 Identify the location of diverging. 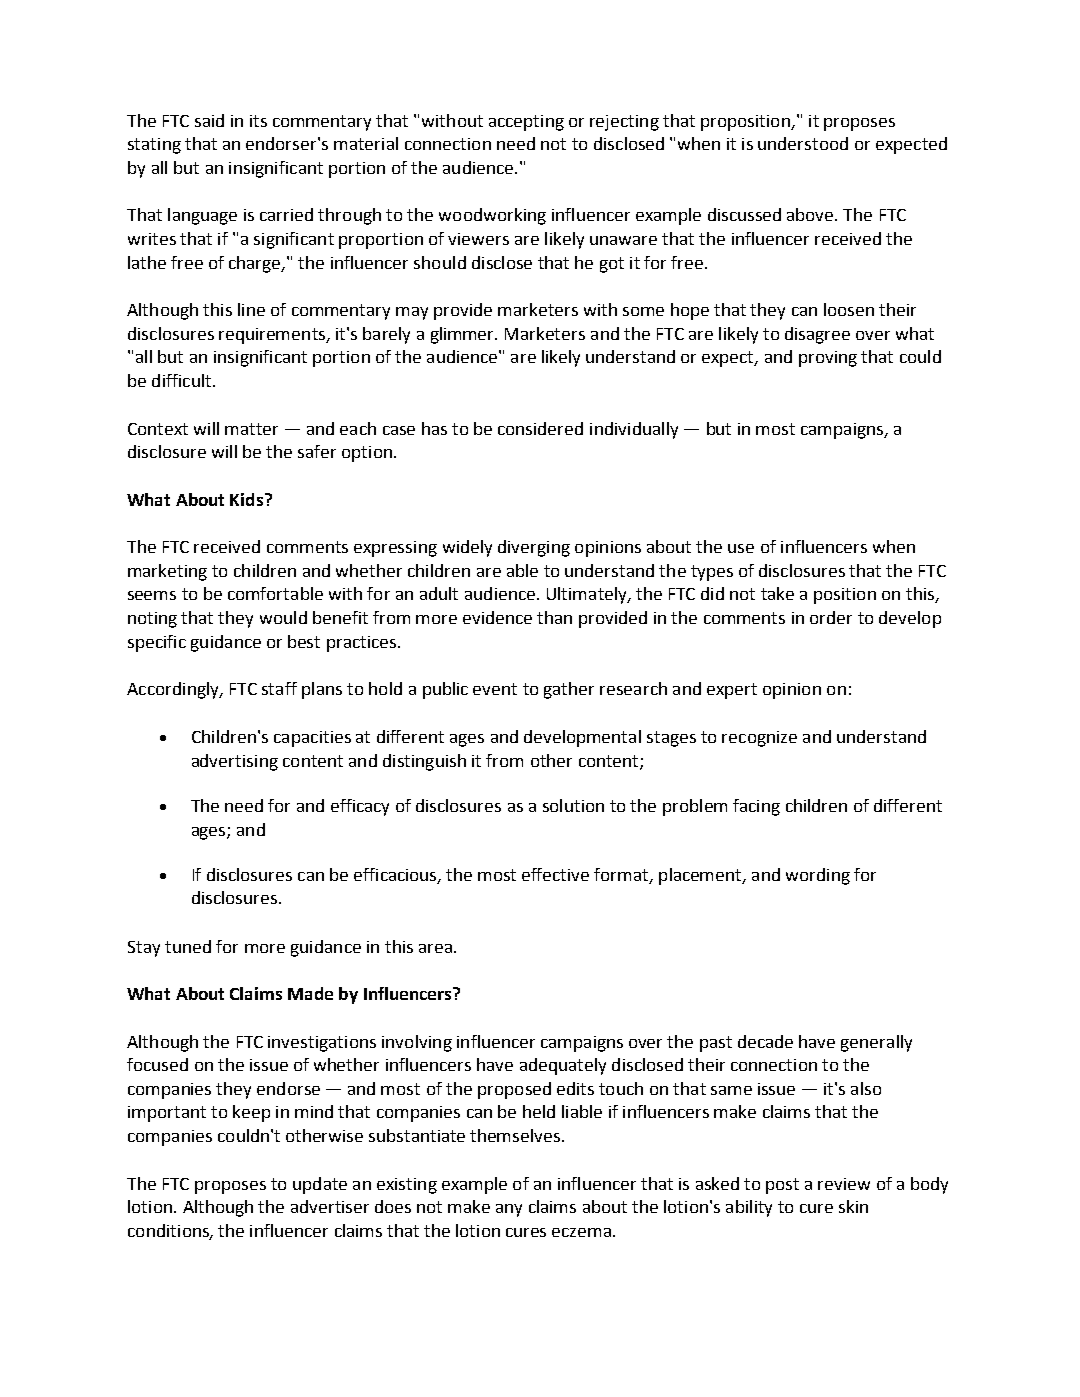
(534, 548).
